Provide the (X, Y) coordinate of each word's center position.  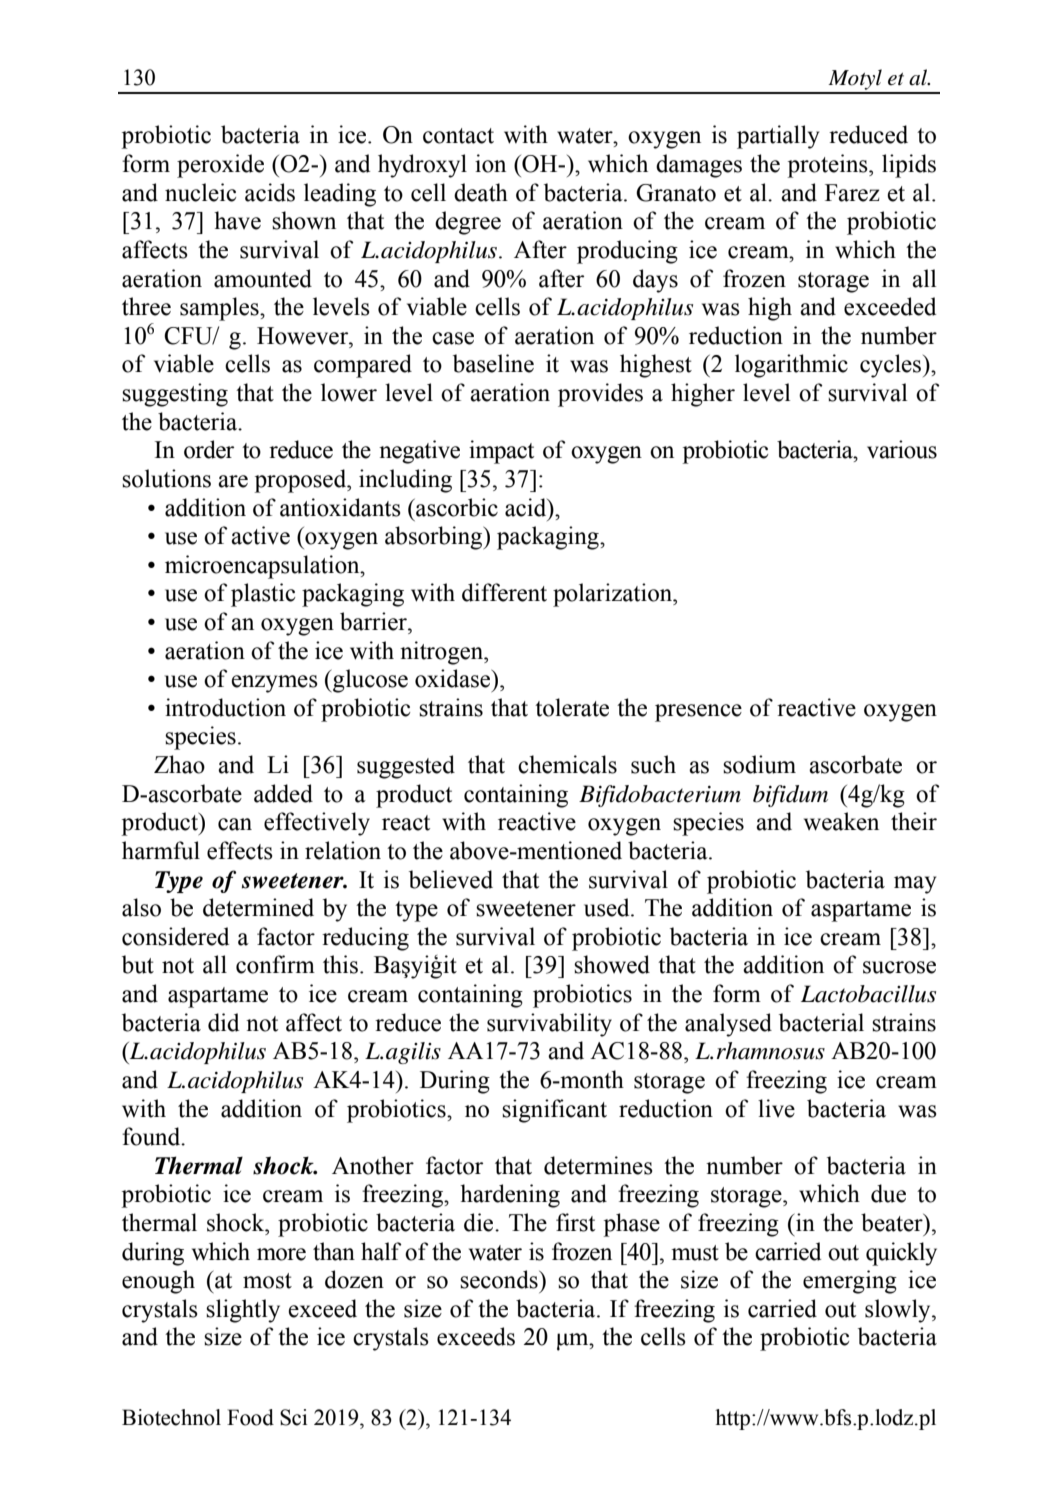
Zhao (179, 764)
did (223, 1022)
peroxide (220, 166)
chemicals (567, 764)
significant (554, 1111)
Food (250, 1417)
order (209, 449)
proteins (828, 166)
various (902, 449)
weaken (841, 821)
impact (501, 452)
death (481, 192)
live (776, 1108)
